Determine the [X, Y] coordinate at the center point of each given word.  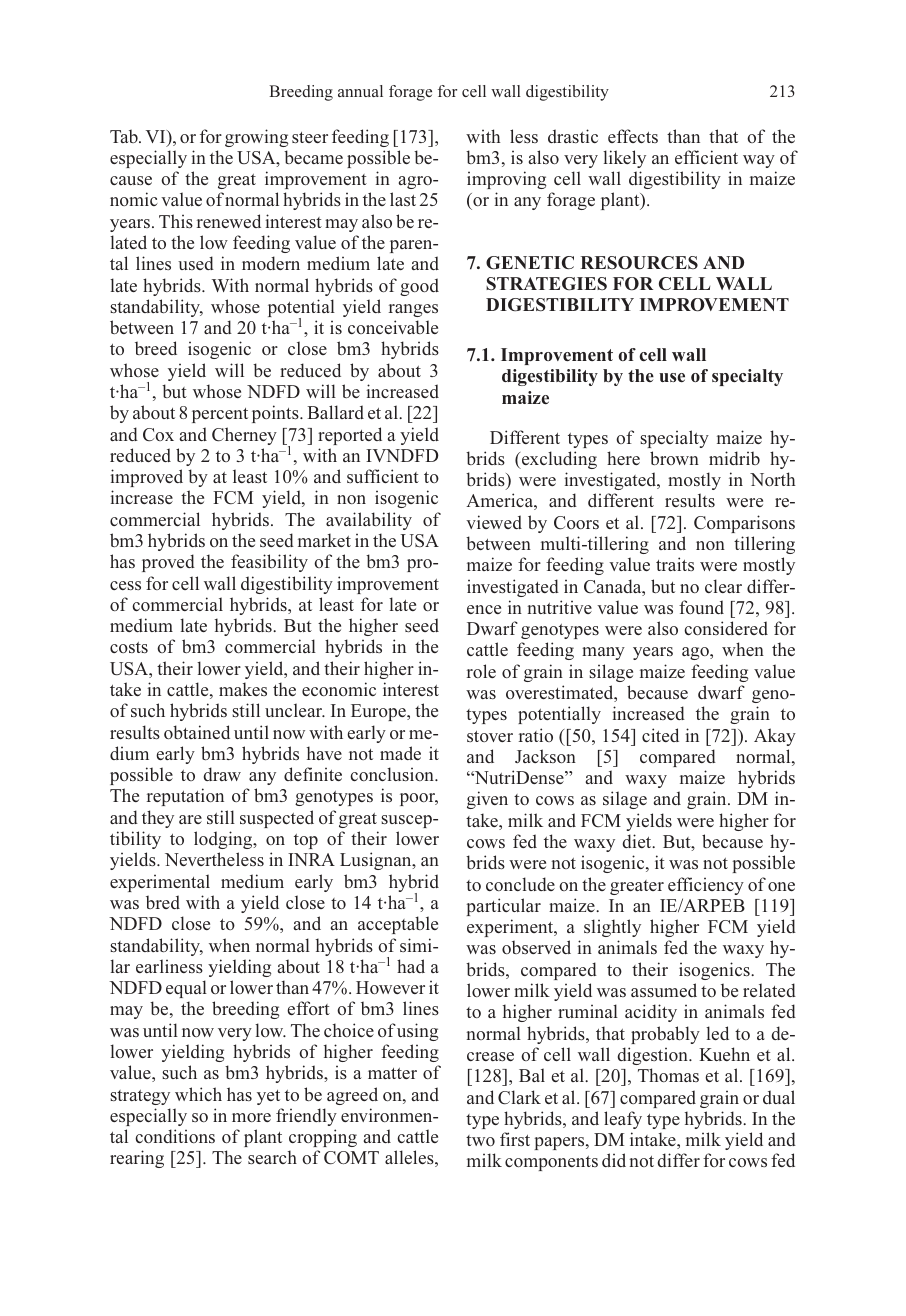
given [487, 800]
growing [256, 138]
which [198, 1094]
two [480, 1140]
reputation [185, 797]
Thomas [668, 1075]
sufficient [383, 476]
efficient [706, 157]
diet [638, 841]
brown [674, 458]
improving [506, 180]
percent [220, 415]
